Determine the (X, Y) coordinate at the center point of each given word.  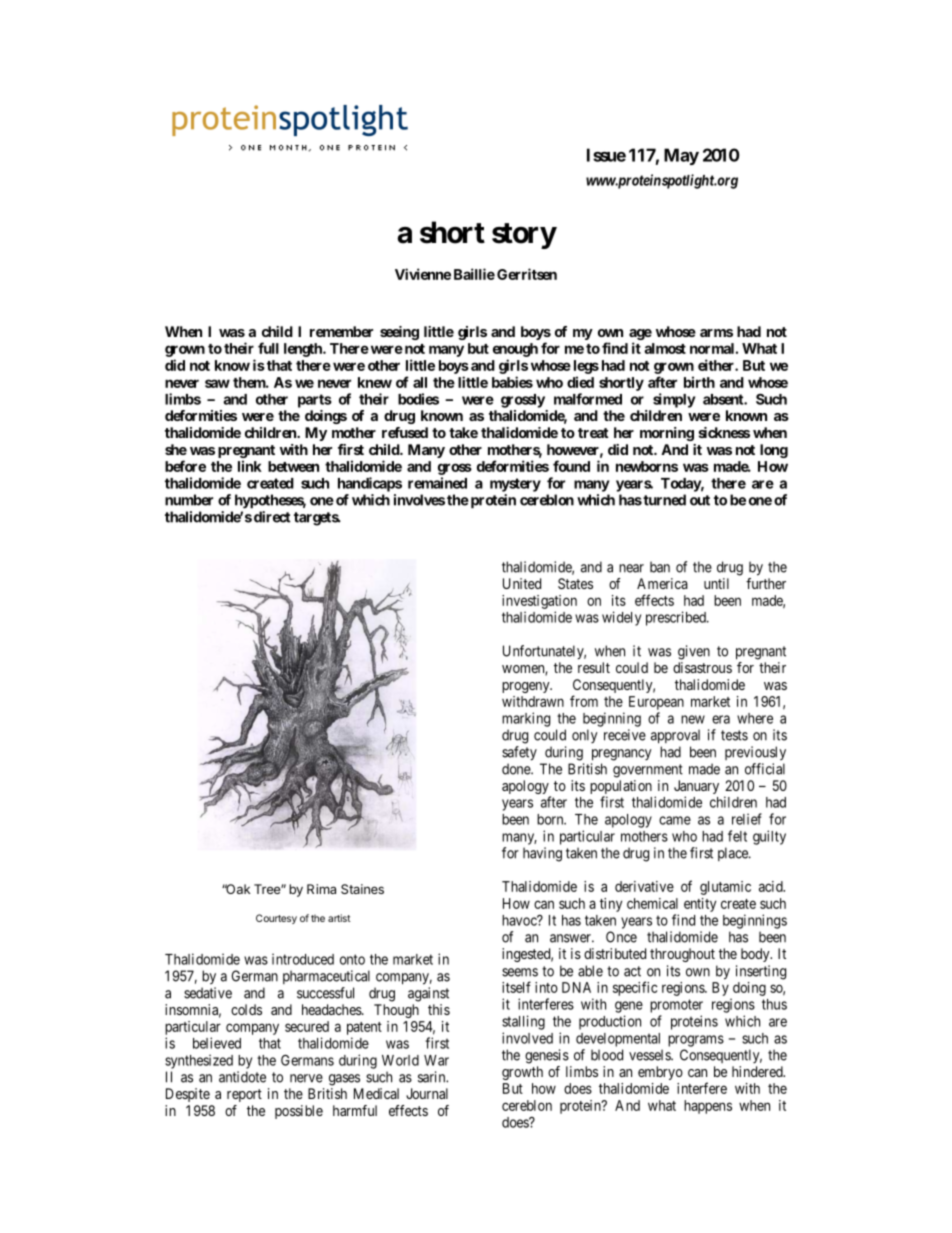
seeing (399, 333)
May (681, 156)
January (696, 788)
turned (663, 500)
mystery (515, 485)
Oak (237, 889)
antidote (242, 1077)
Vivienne (423, 274)
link (250, 466)
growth (522, 1073)
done (517, 769)
